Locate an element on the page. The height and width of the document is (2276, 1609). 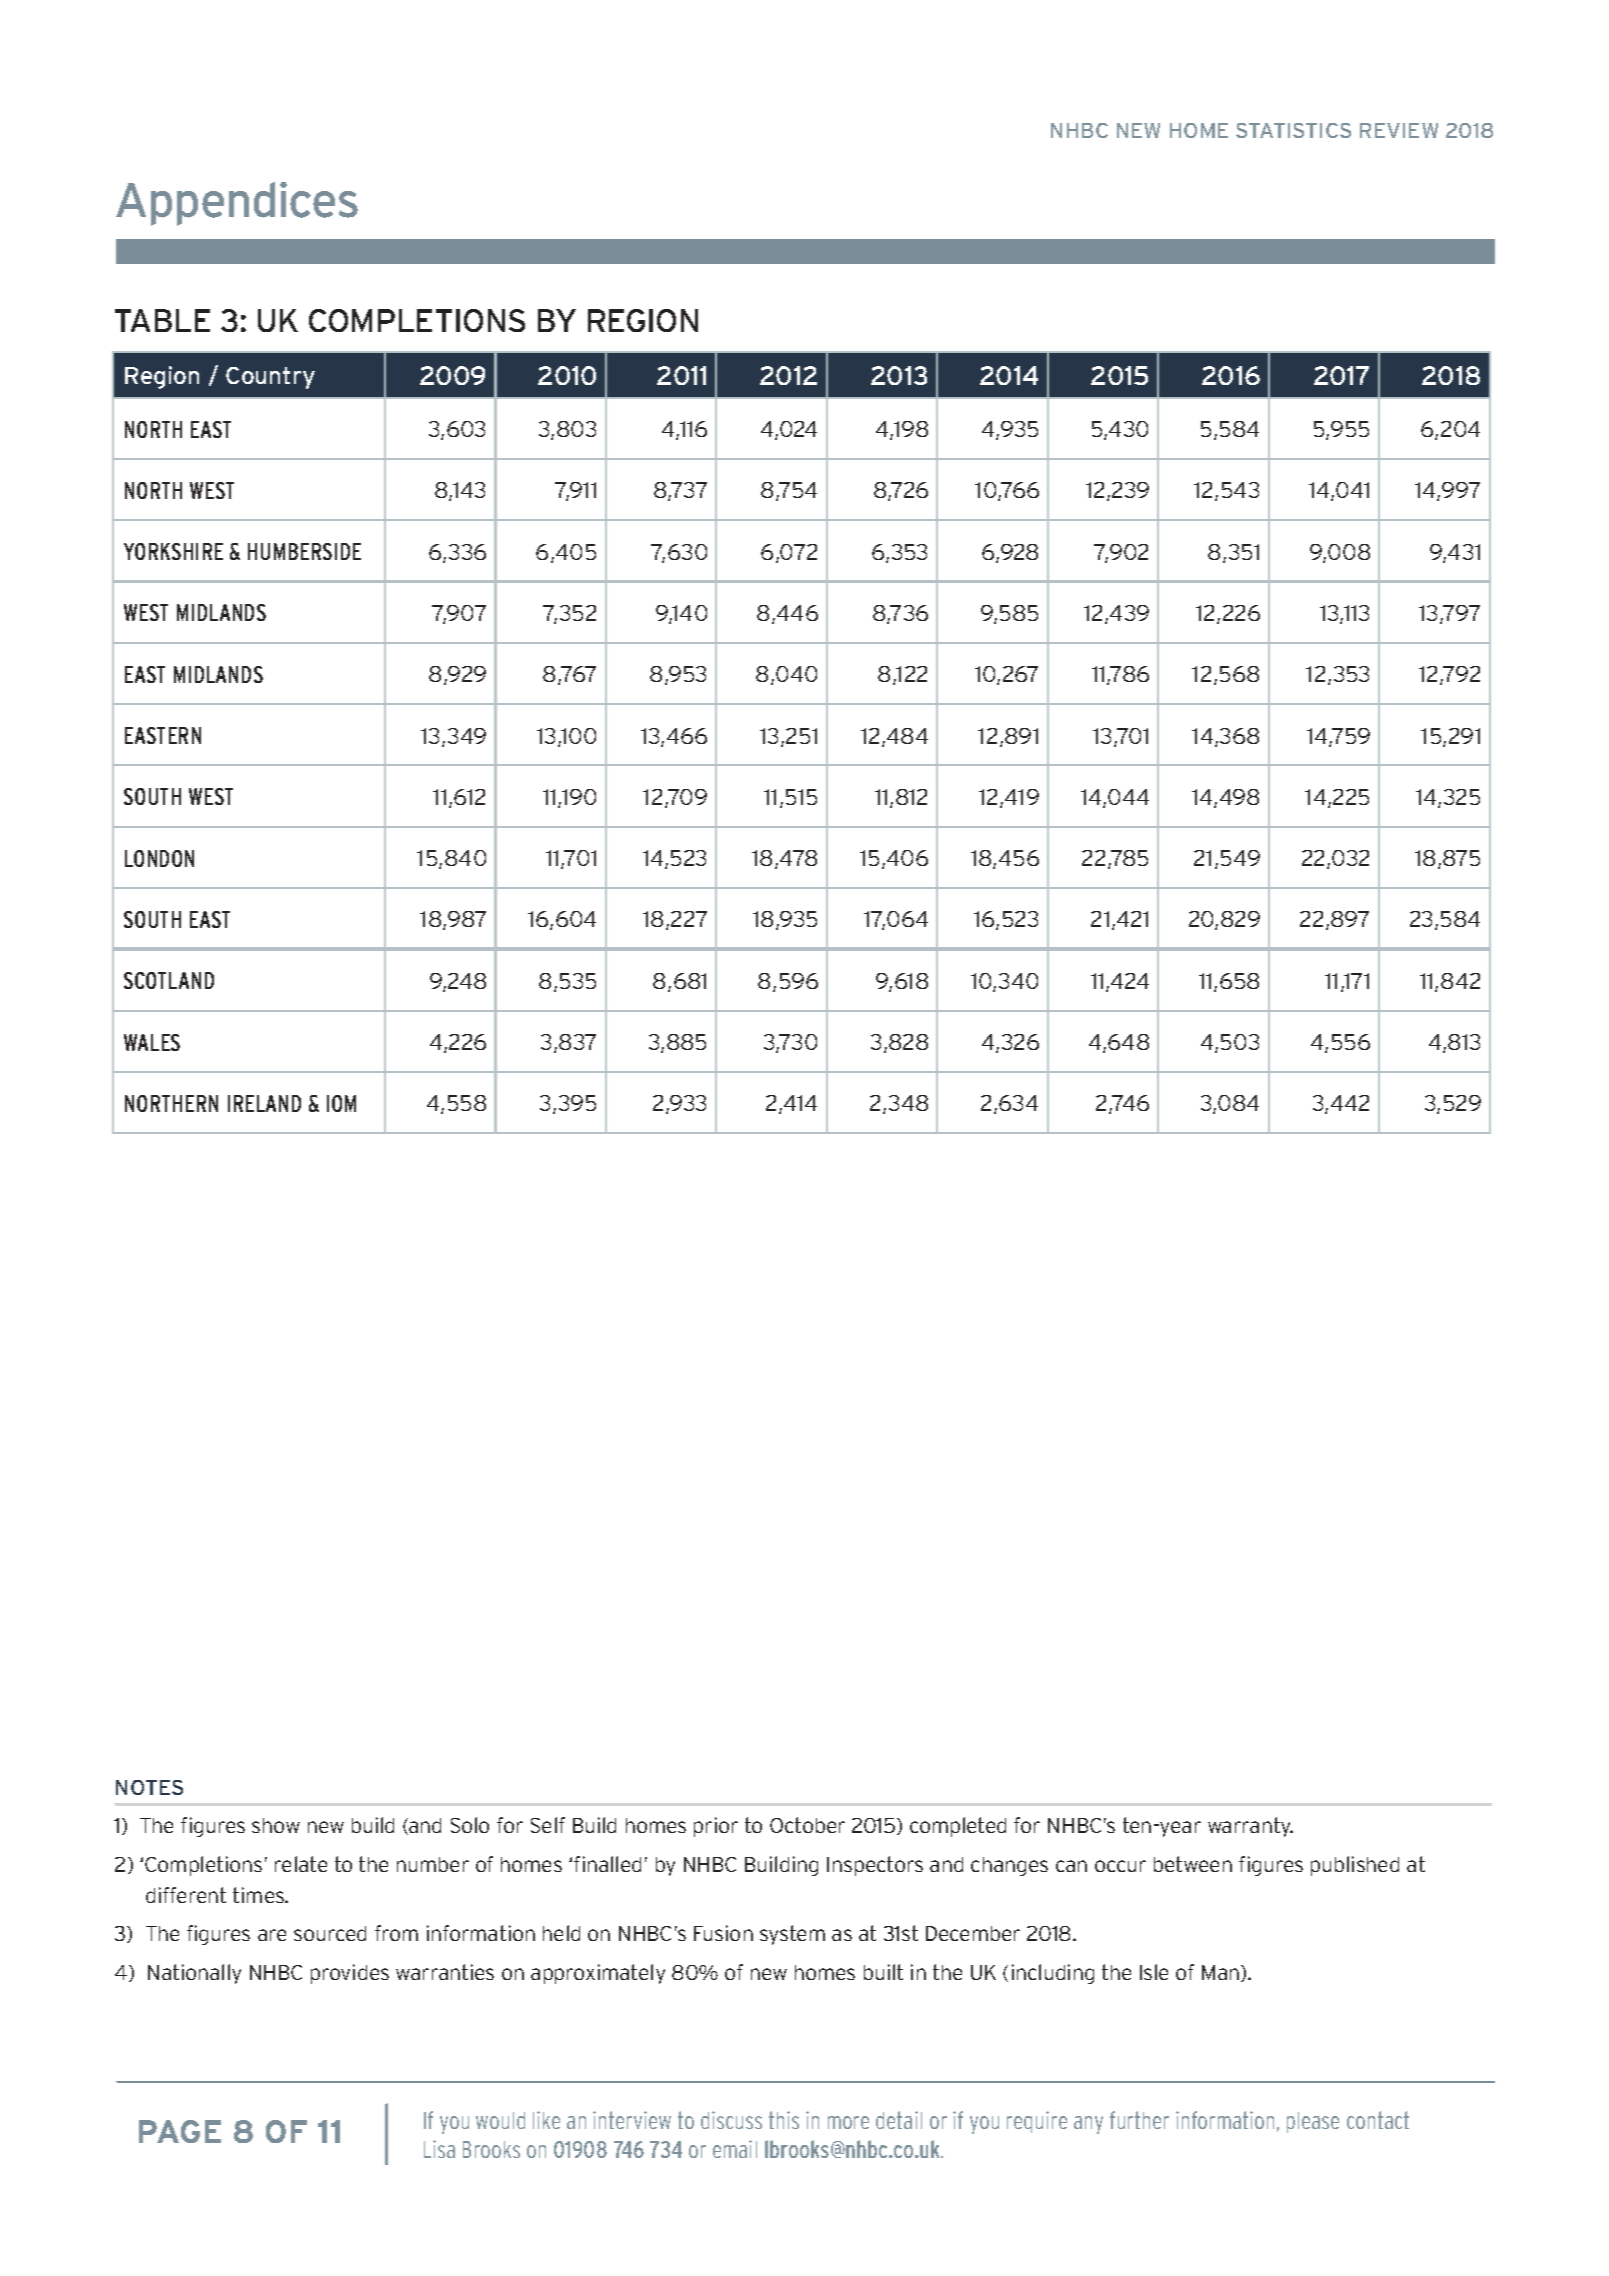
STATISTICS is located at coordinates (1293, 130).
